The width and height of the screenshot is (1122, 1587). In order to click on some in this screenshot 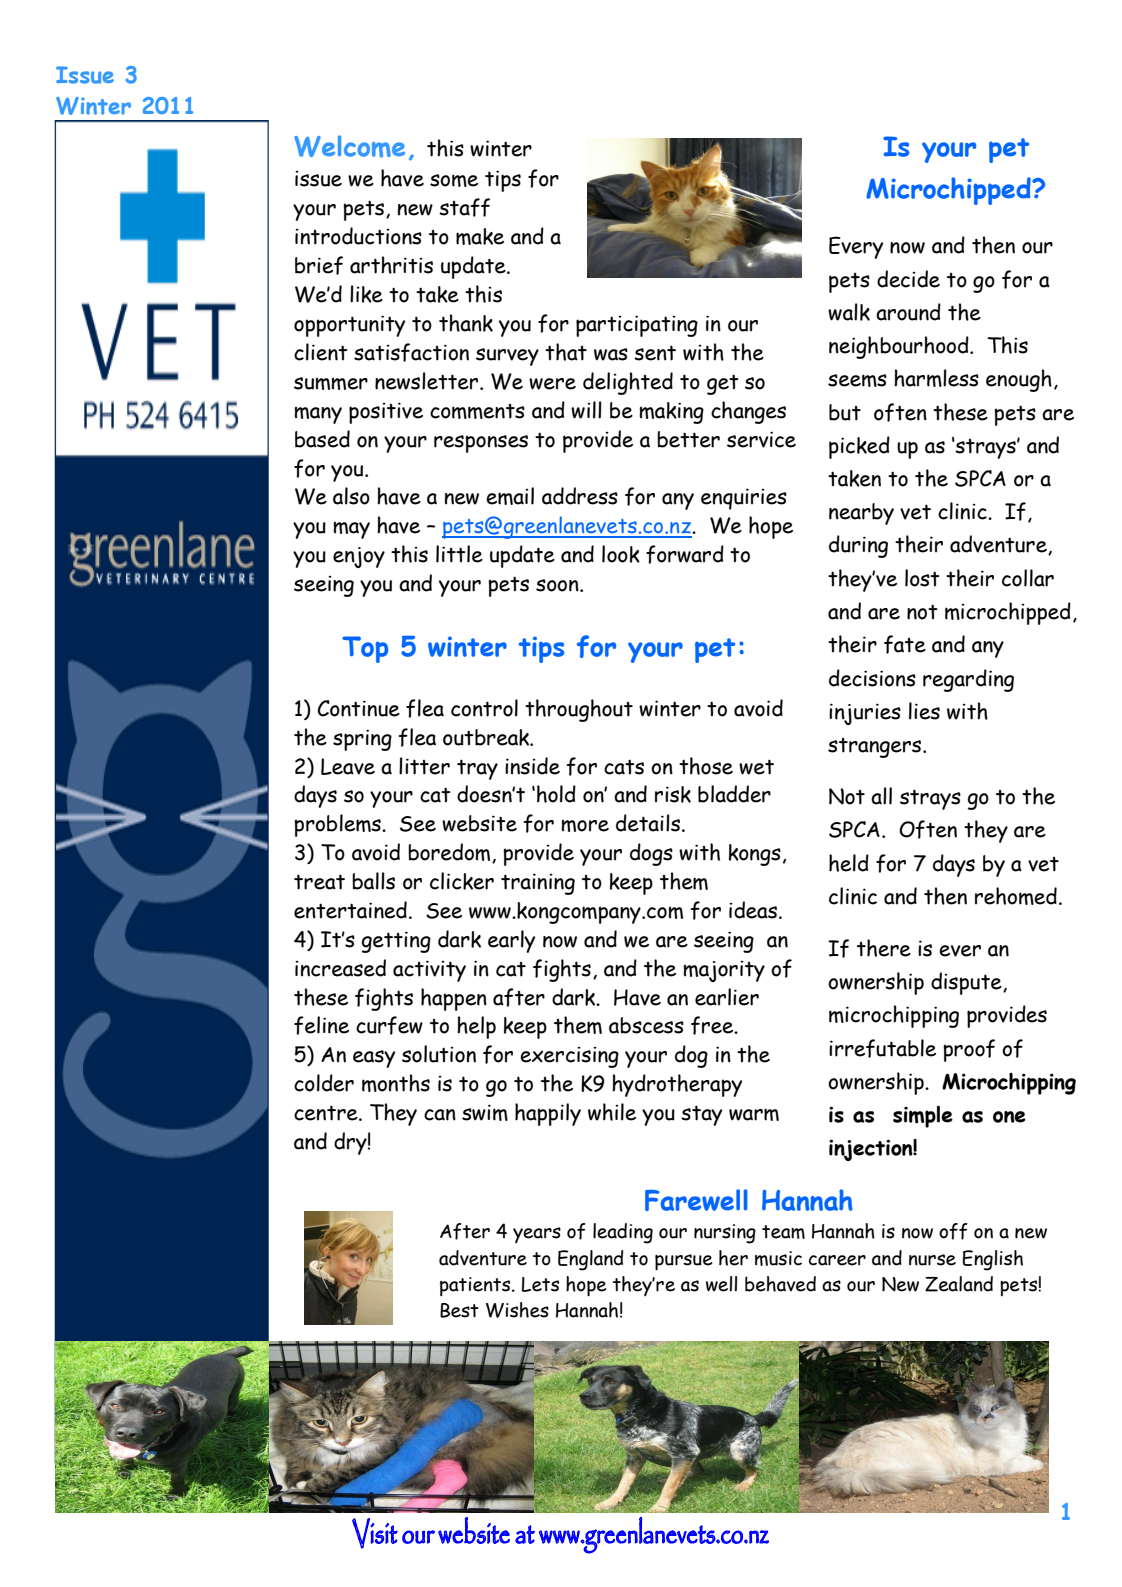, I will do `click(454, 180)`.
